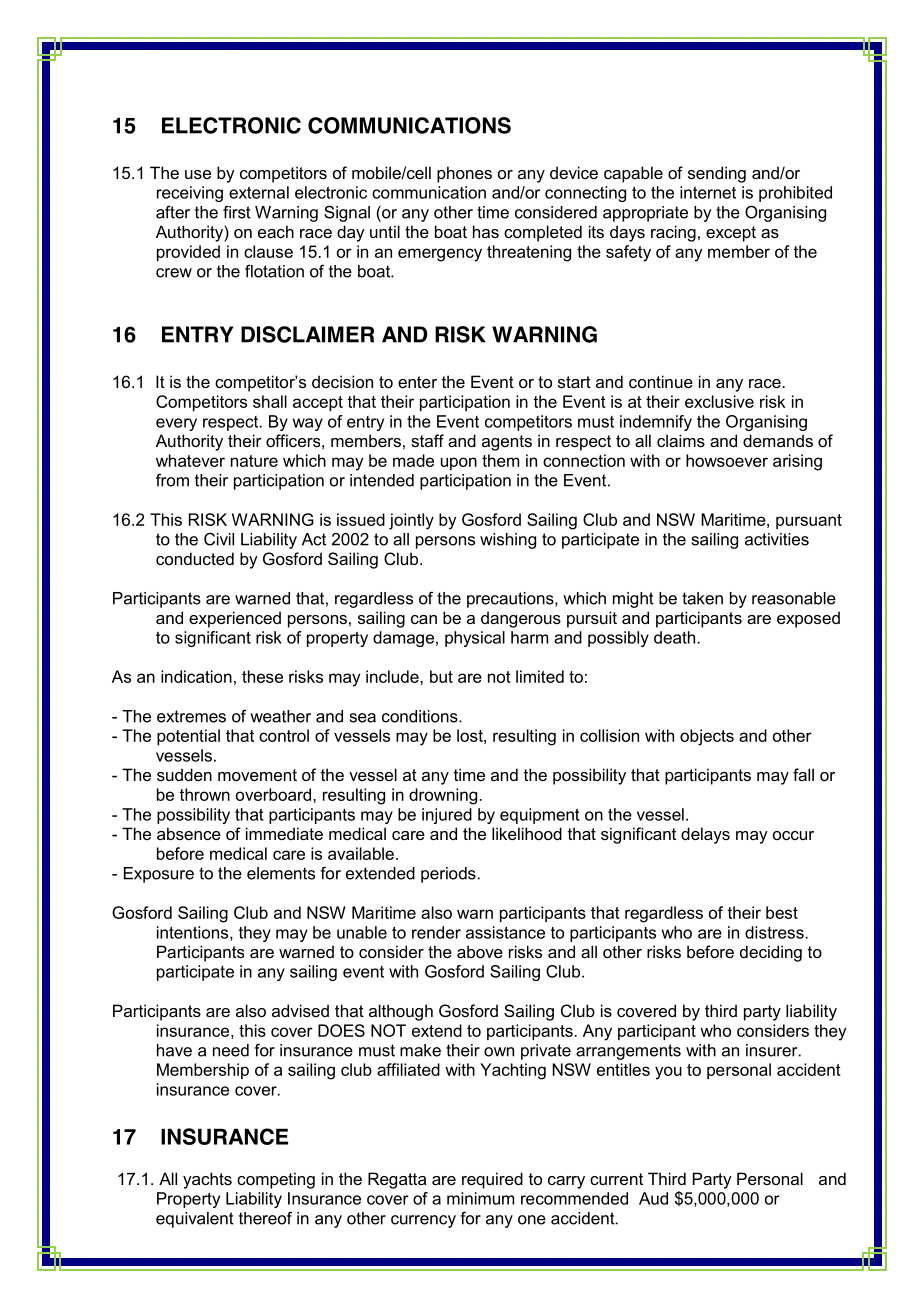  I want to click on internet, so click(708, 192).
